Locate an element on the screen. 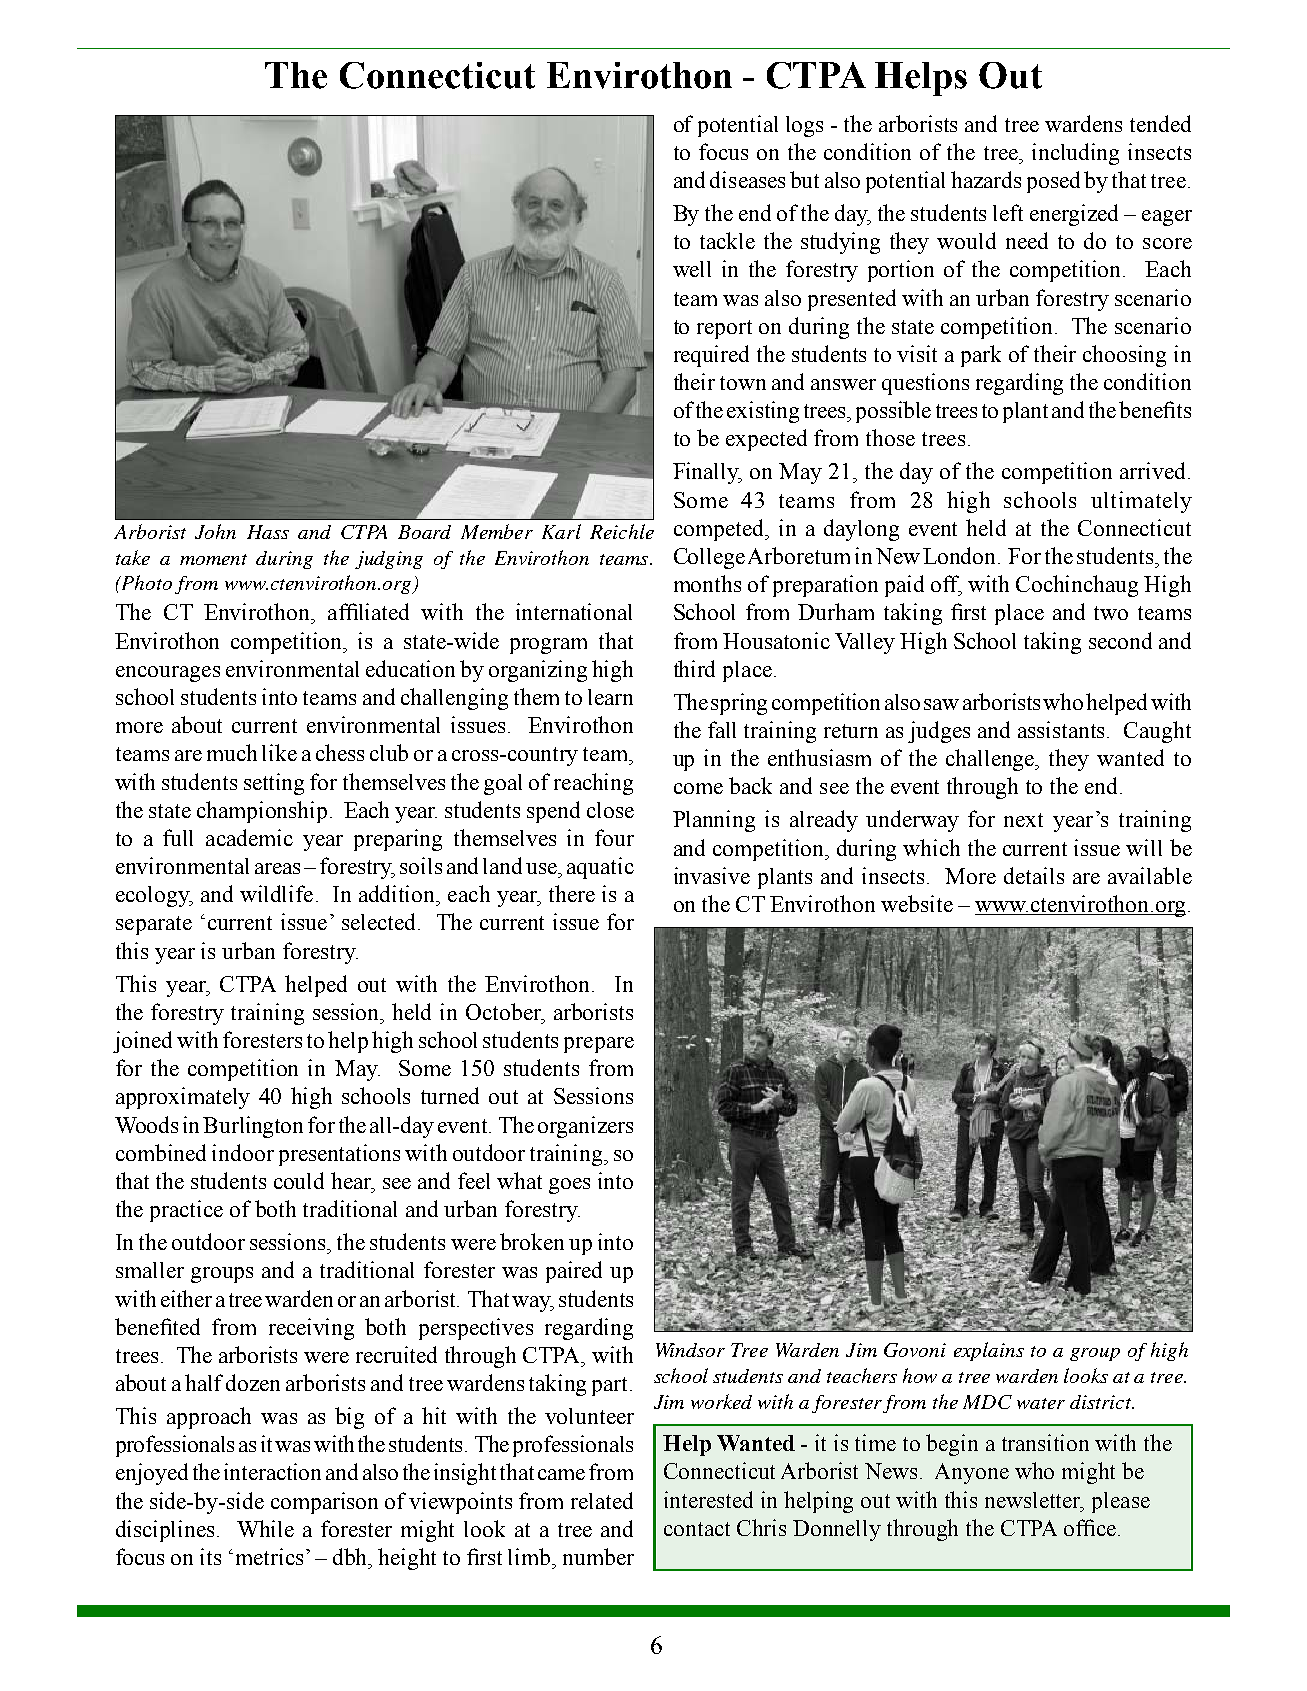 This screenshot has height=1691, width=1307. diseases is located at coordinates (747, 179).
